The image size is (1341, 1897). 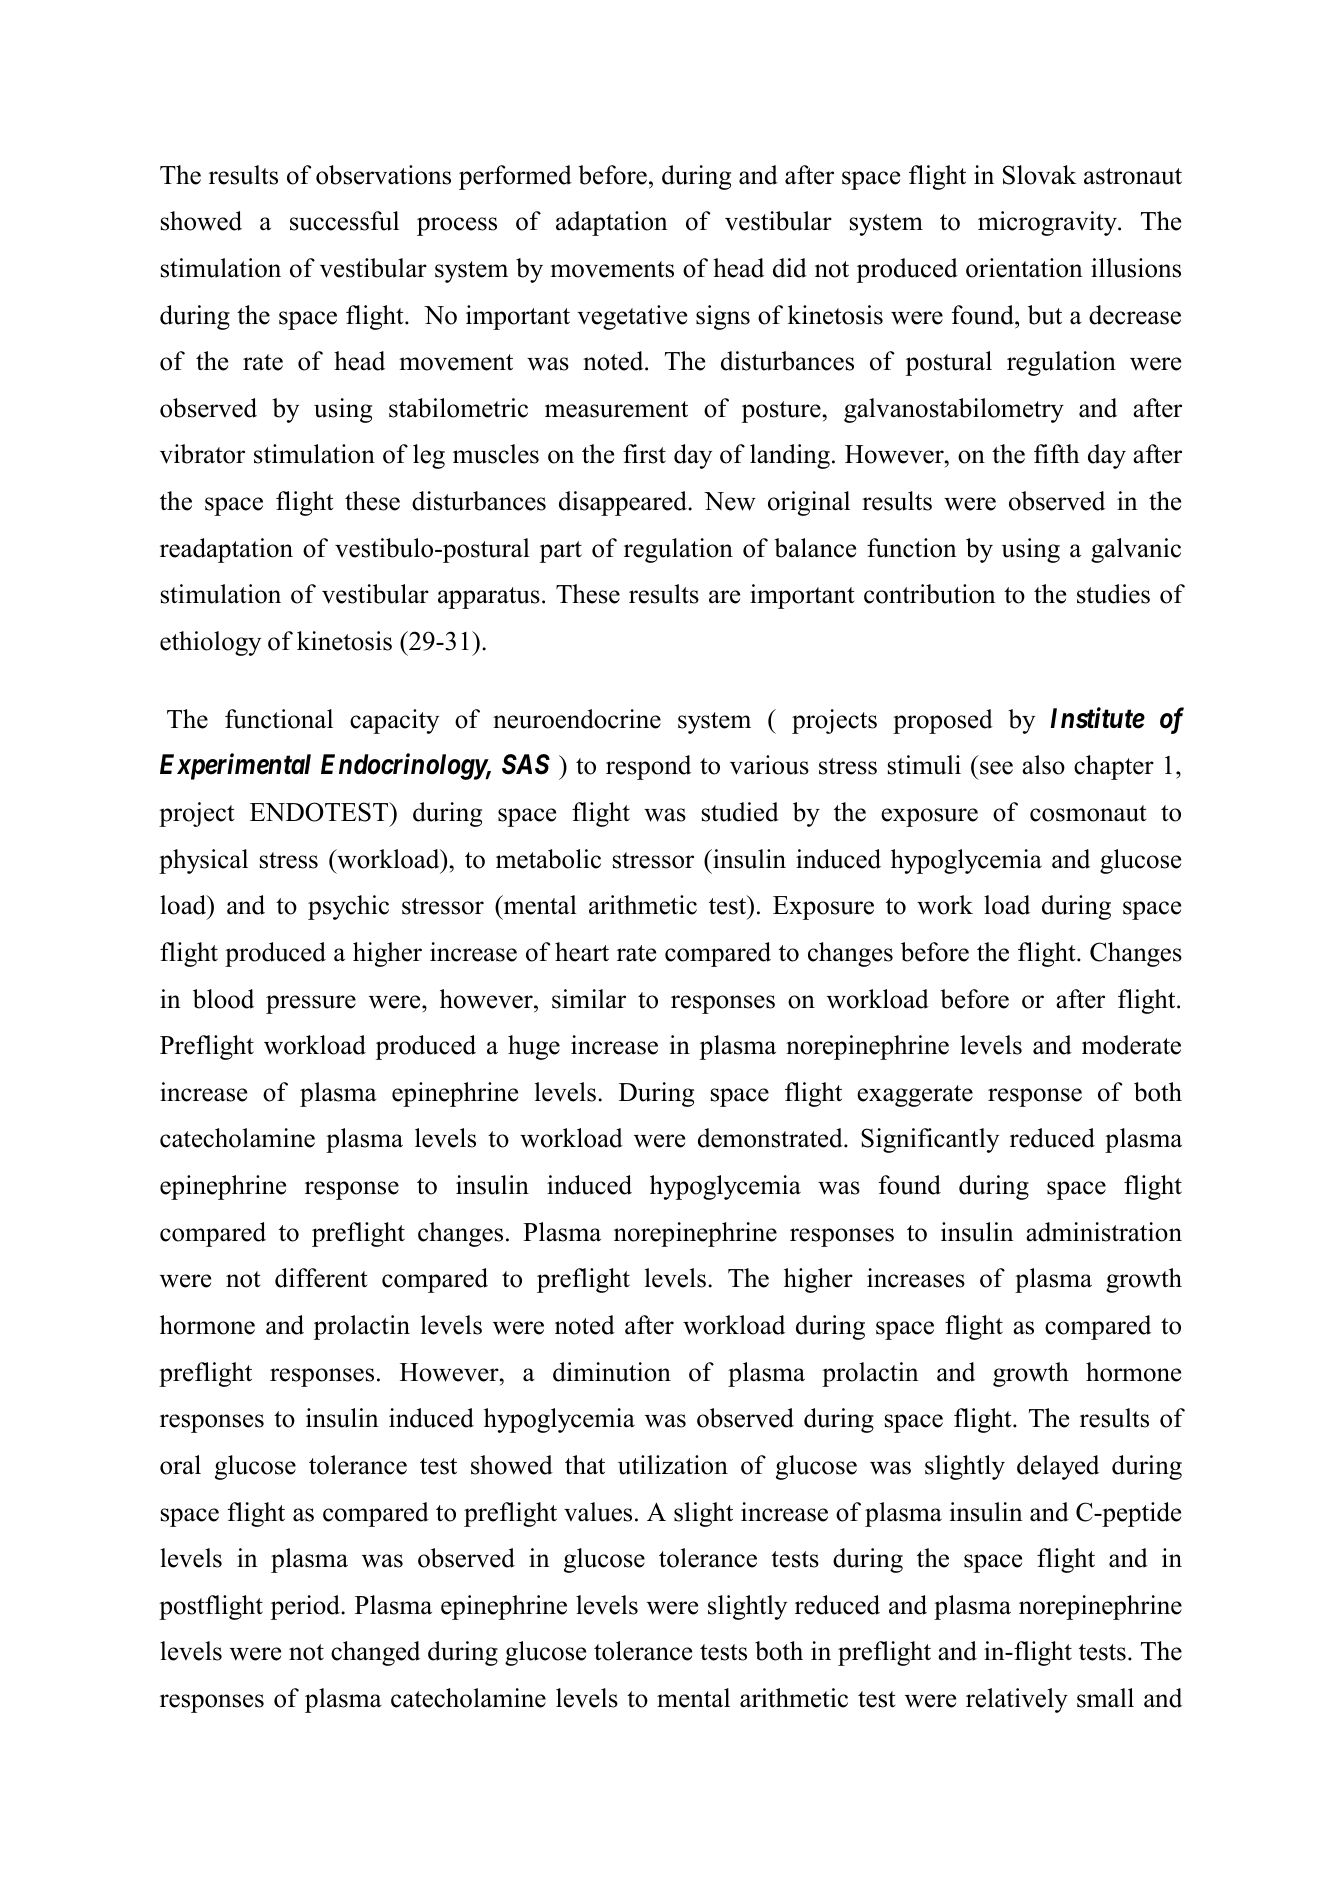 I want to click on neuroendocrine, so click(x=577, y=719).
